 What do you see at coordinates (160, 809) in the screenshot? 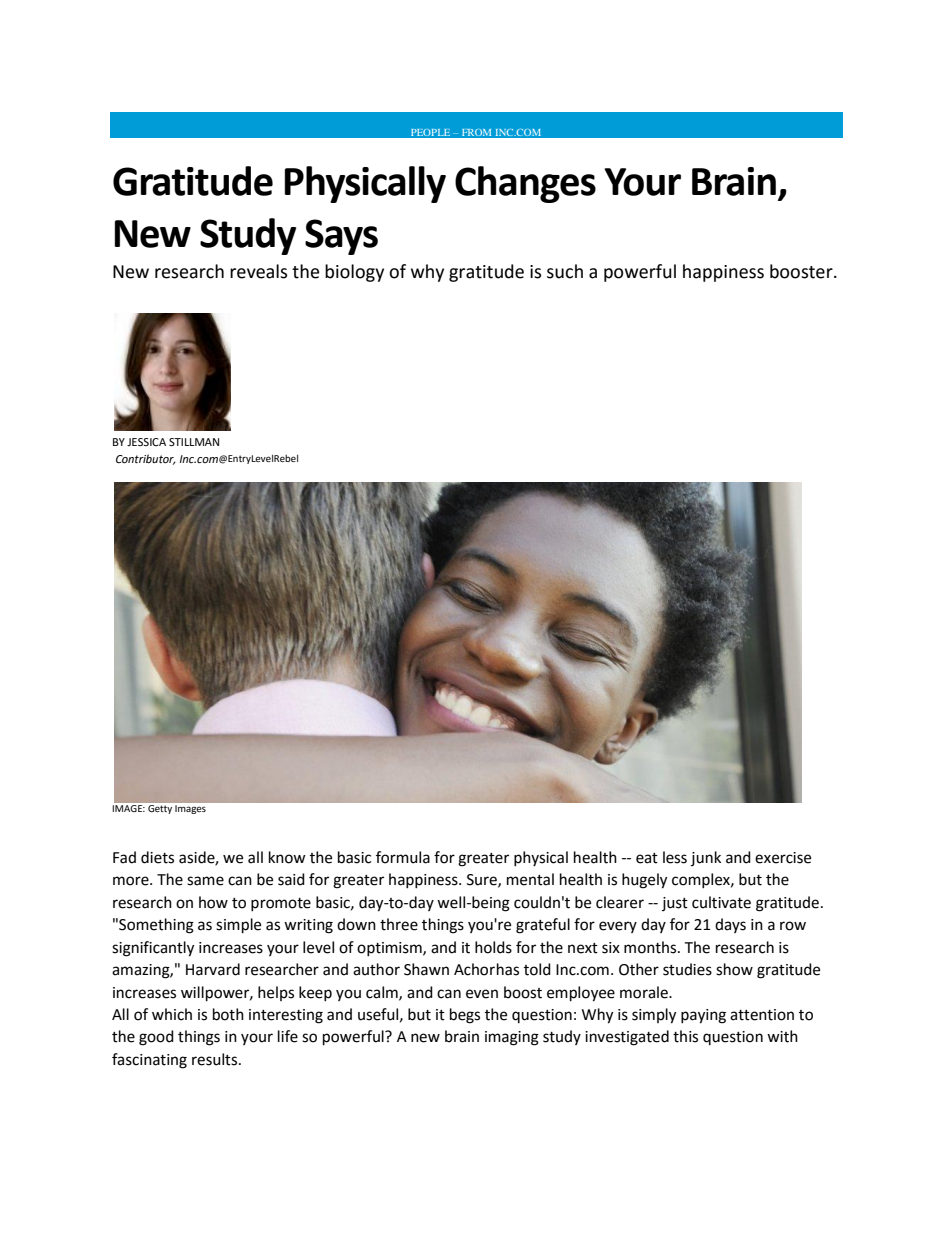
I see `Getty` at bounding box center [160, 809].
